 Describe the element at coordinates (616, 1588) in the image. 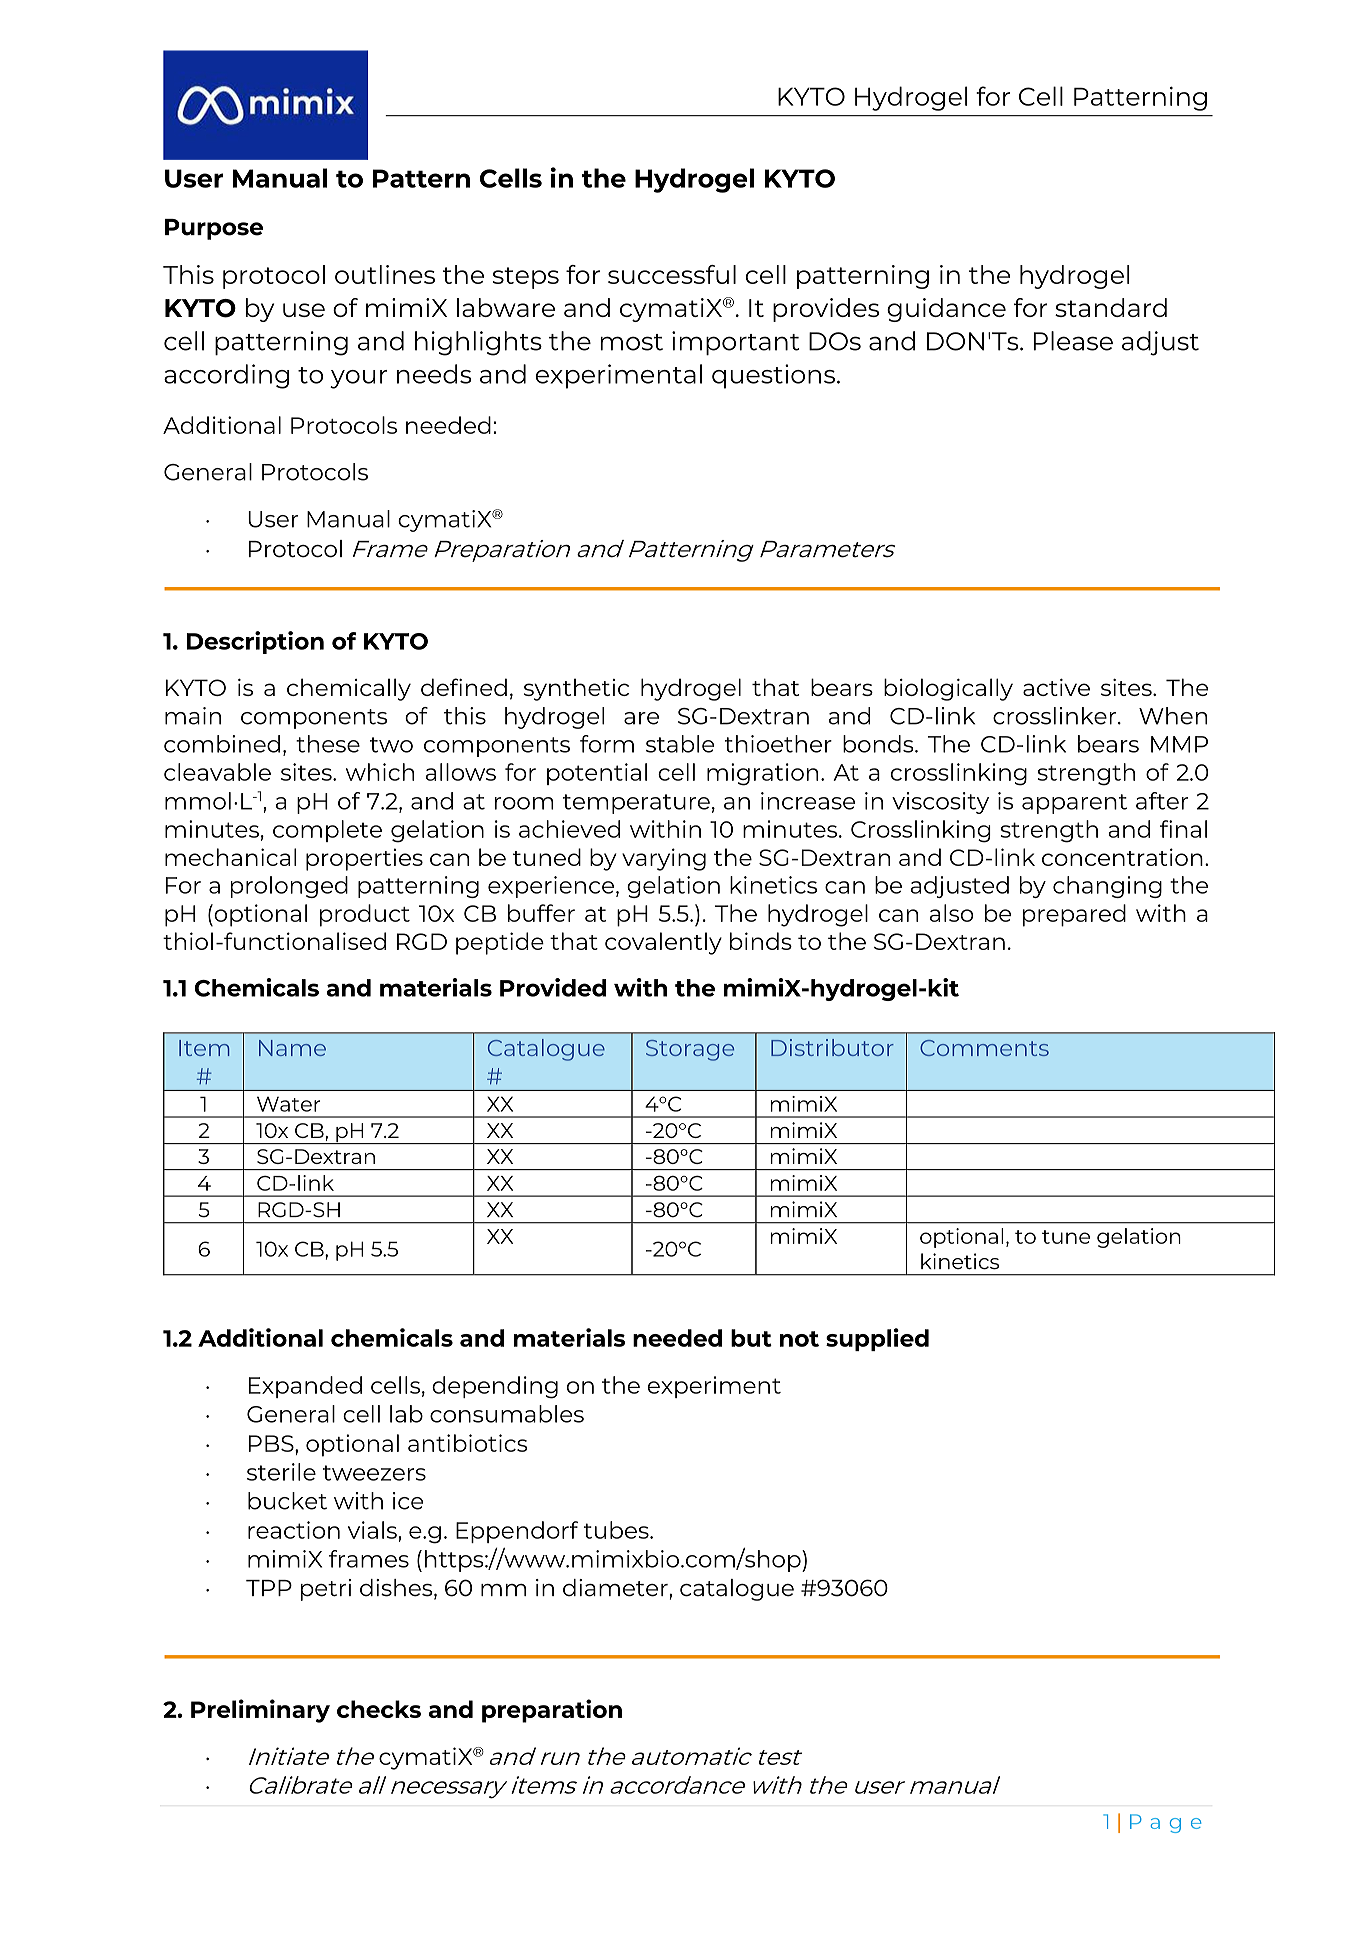

I see `diameter` at that location.
